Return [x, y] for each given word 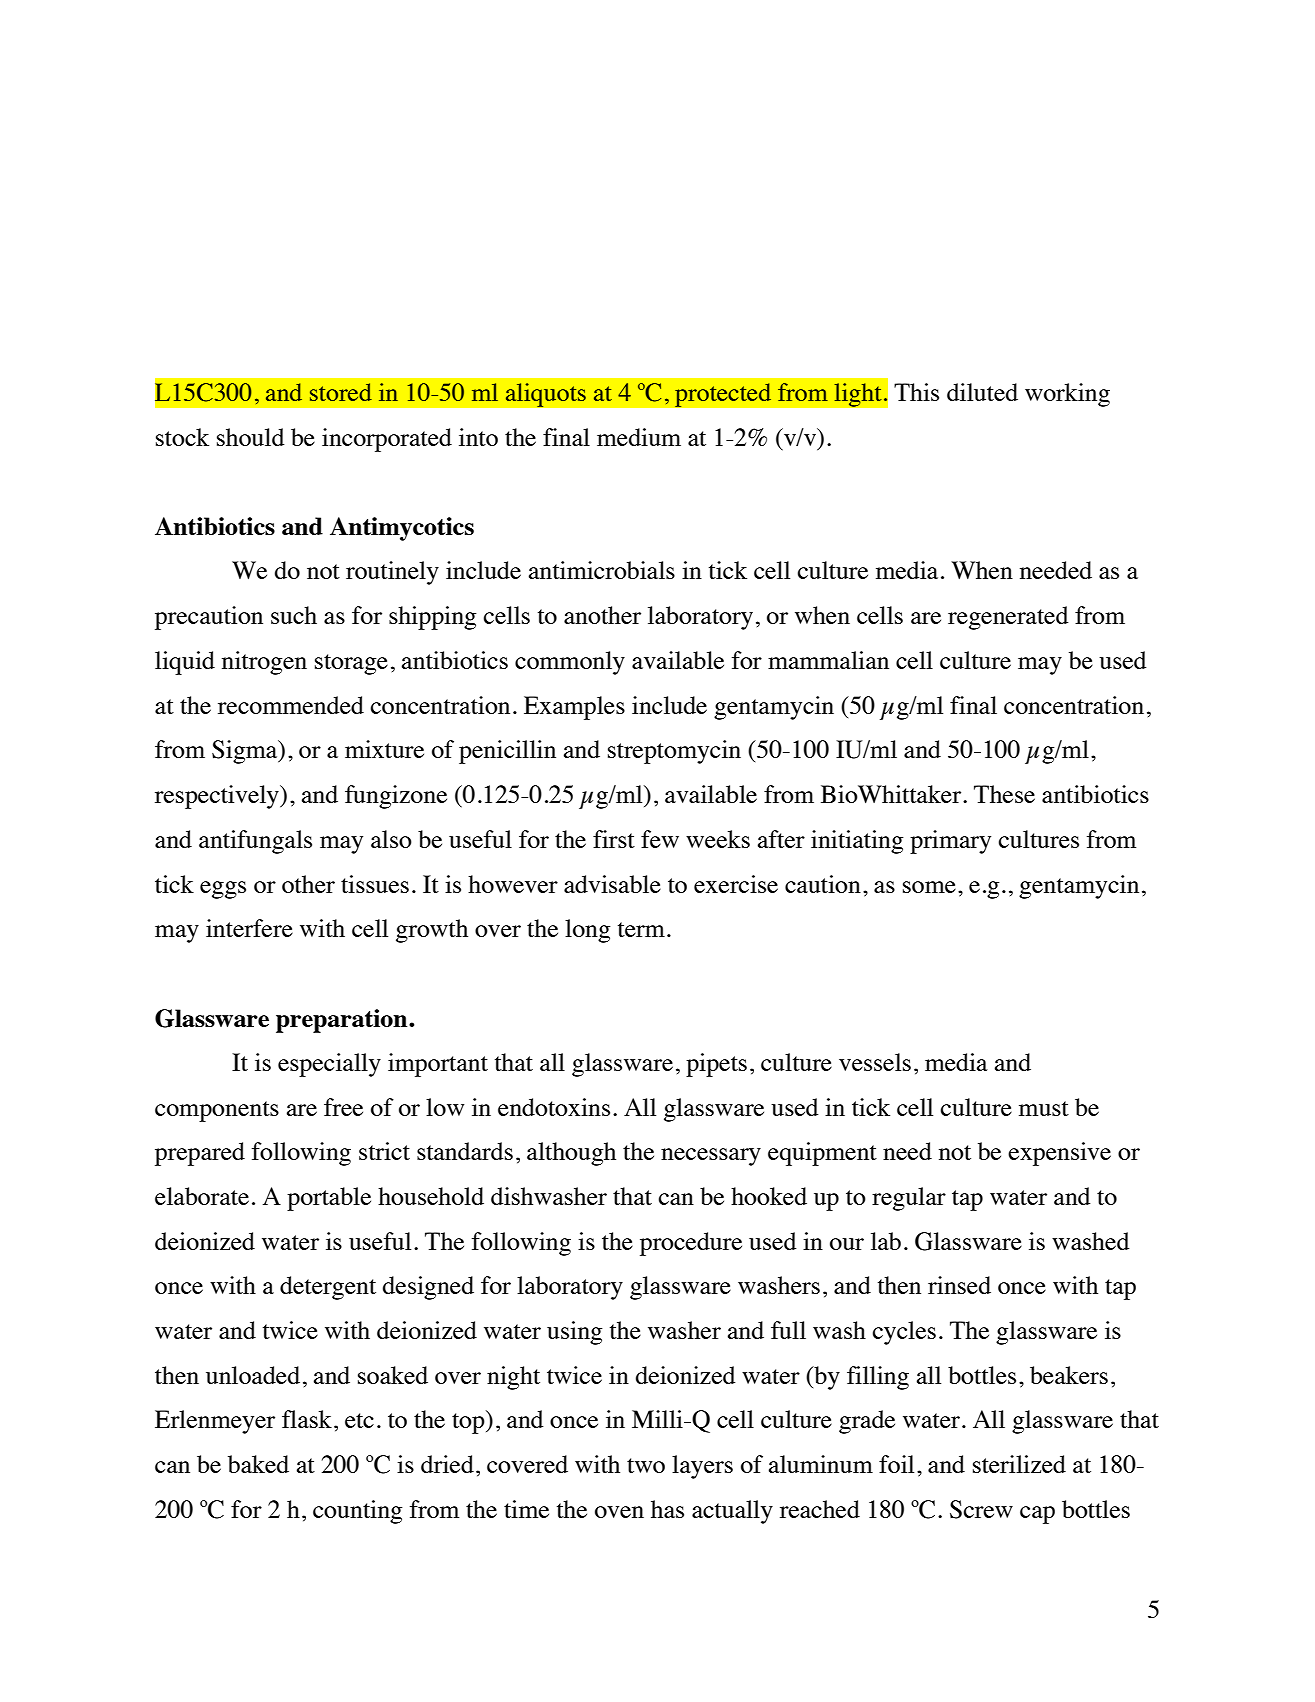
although [571, 1154]
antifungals [255, 842]
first [614, 839]
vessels [875, 1062]
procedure [691, 1244]
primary [950, 842]
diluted [982, 392]
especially [329, 1065]
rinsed [959, 1285]
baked [258, 1464]
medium [639, 437]
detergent [328, 1288]
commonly [570, 663]
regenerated [1008, 618]
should [250, 437]
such [294, 615]
